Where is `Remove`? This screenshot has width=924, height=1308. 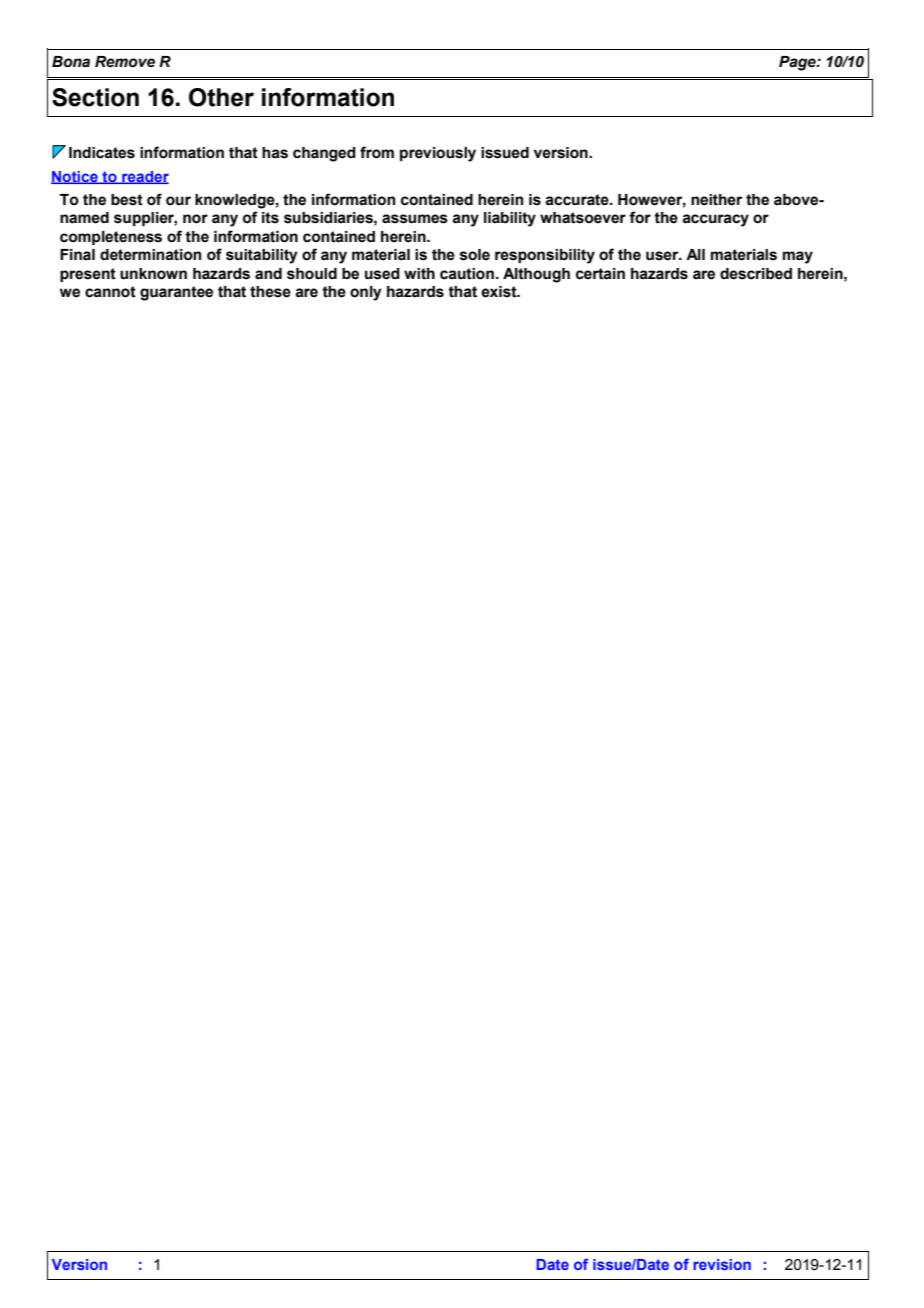 Remove is located at coordinates (125, 62).
